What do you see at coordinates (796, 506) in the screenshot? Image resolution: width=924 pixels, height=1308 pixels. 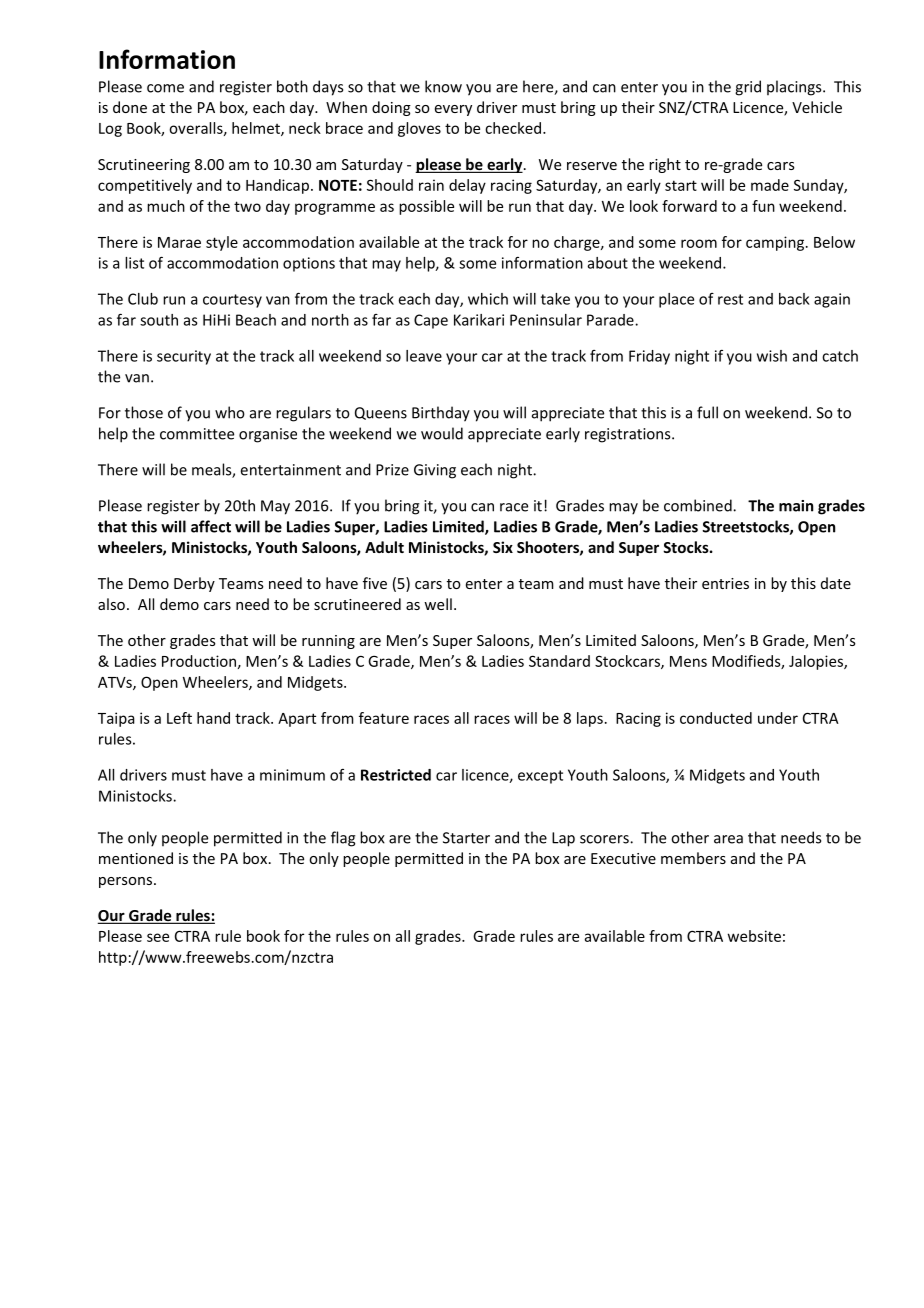 I see `main` at bounding box center [796, 506].
